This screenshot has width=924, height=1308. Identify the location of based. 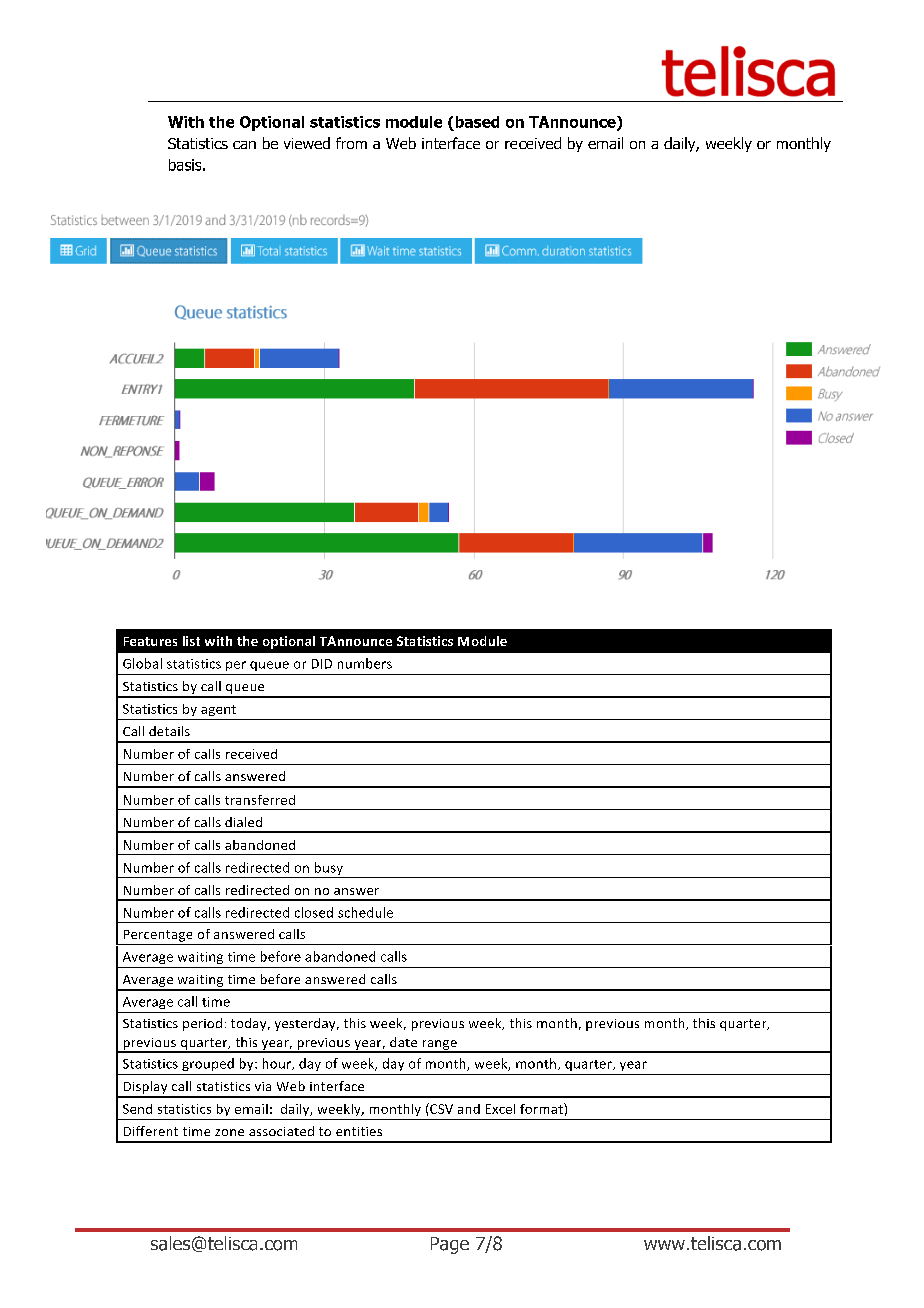
(477, 122).
